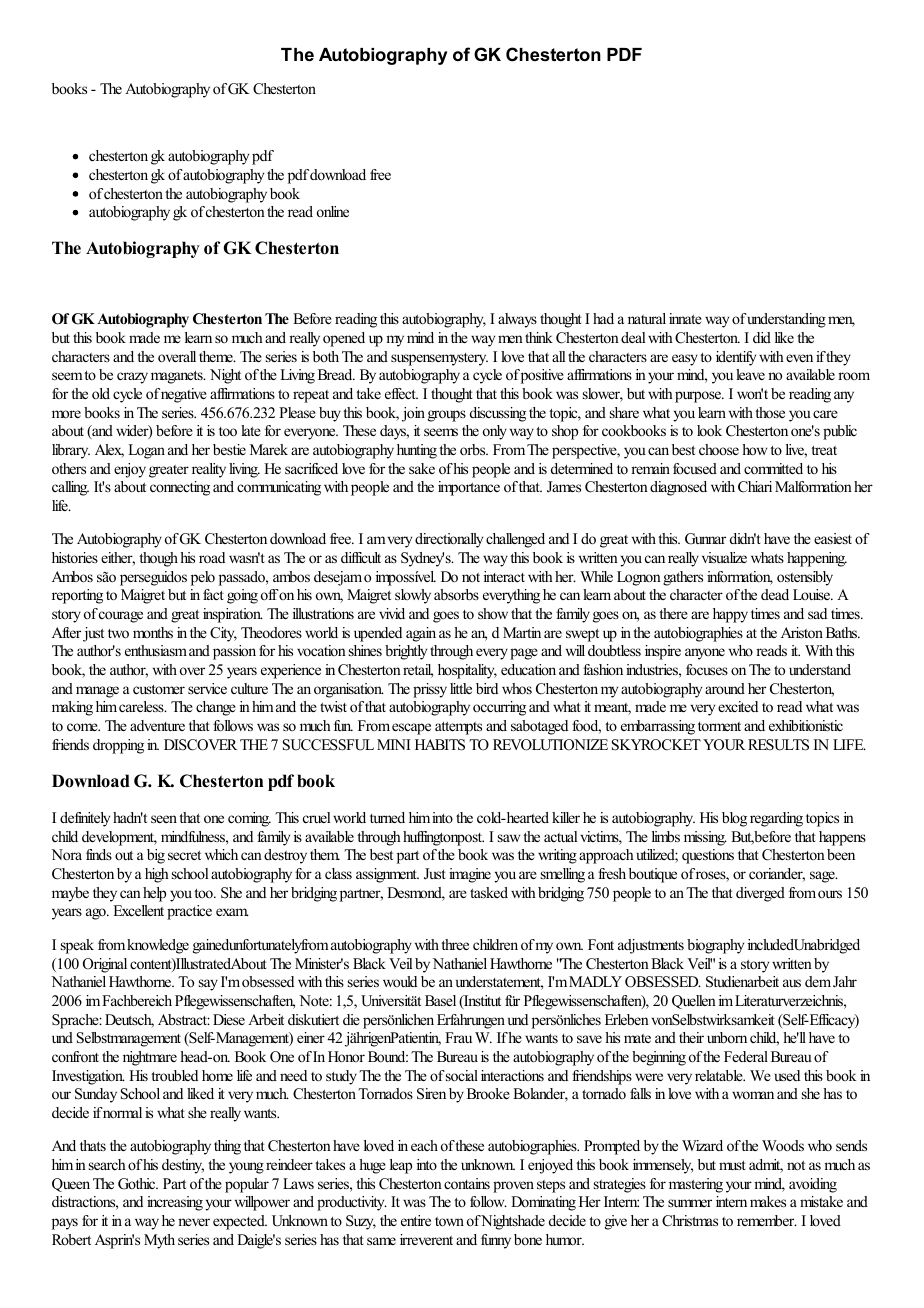 This document has width=924, height=1308. What do you see at coordinates (539, 337) in the document?
I see `think` at bounding box center [539, 337].
